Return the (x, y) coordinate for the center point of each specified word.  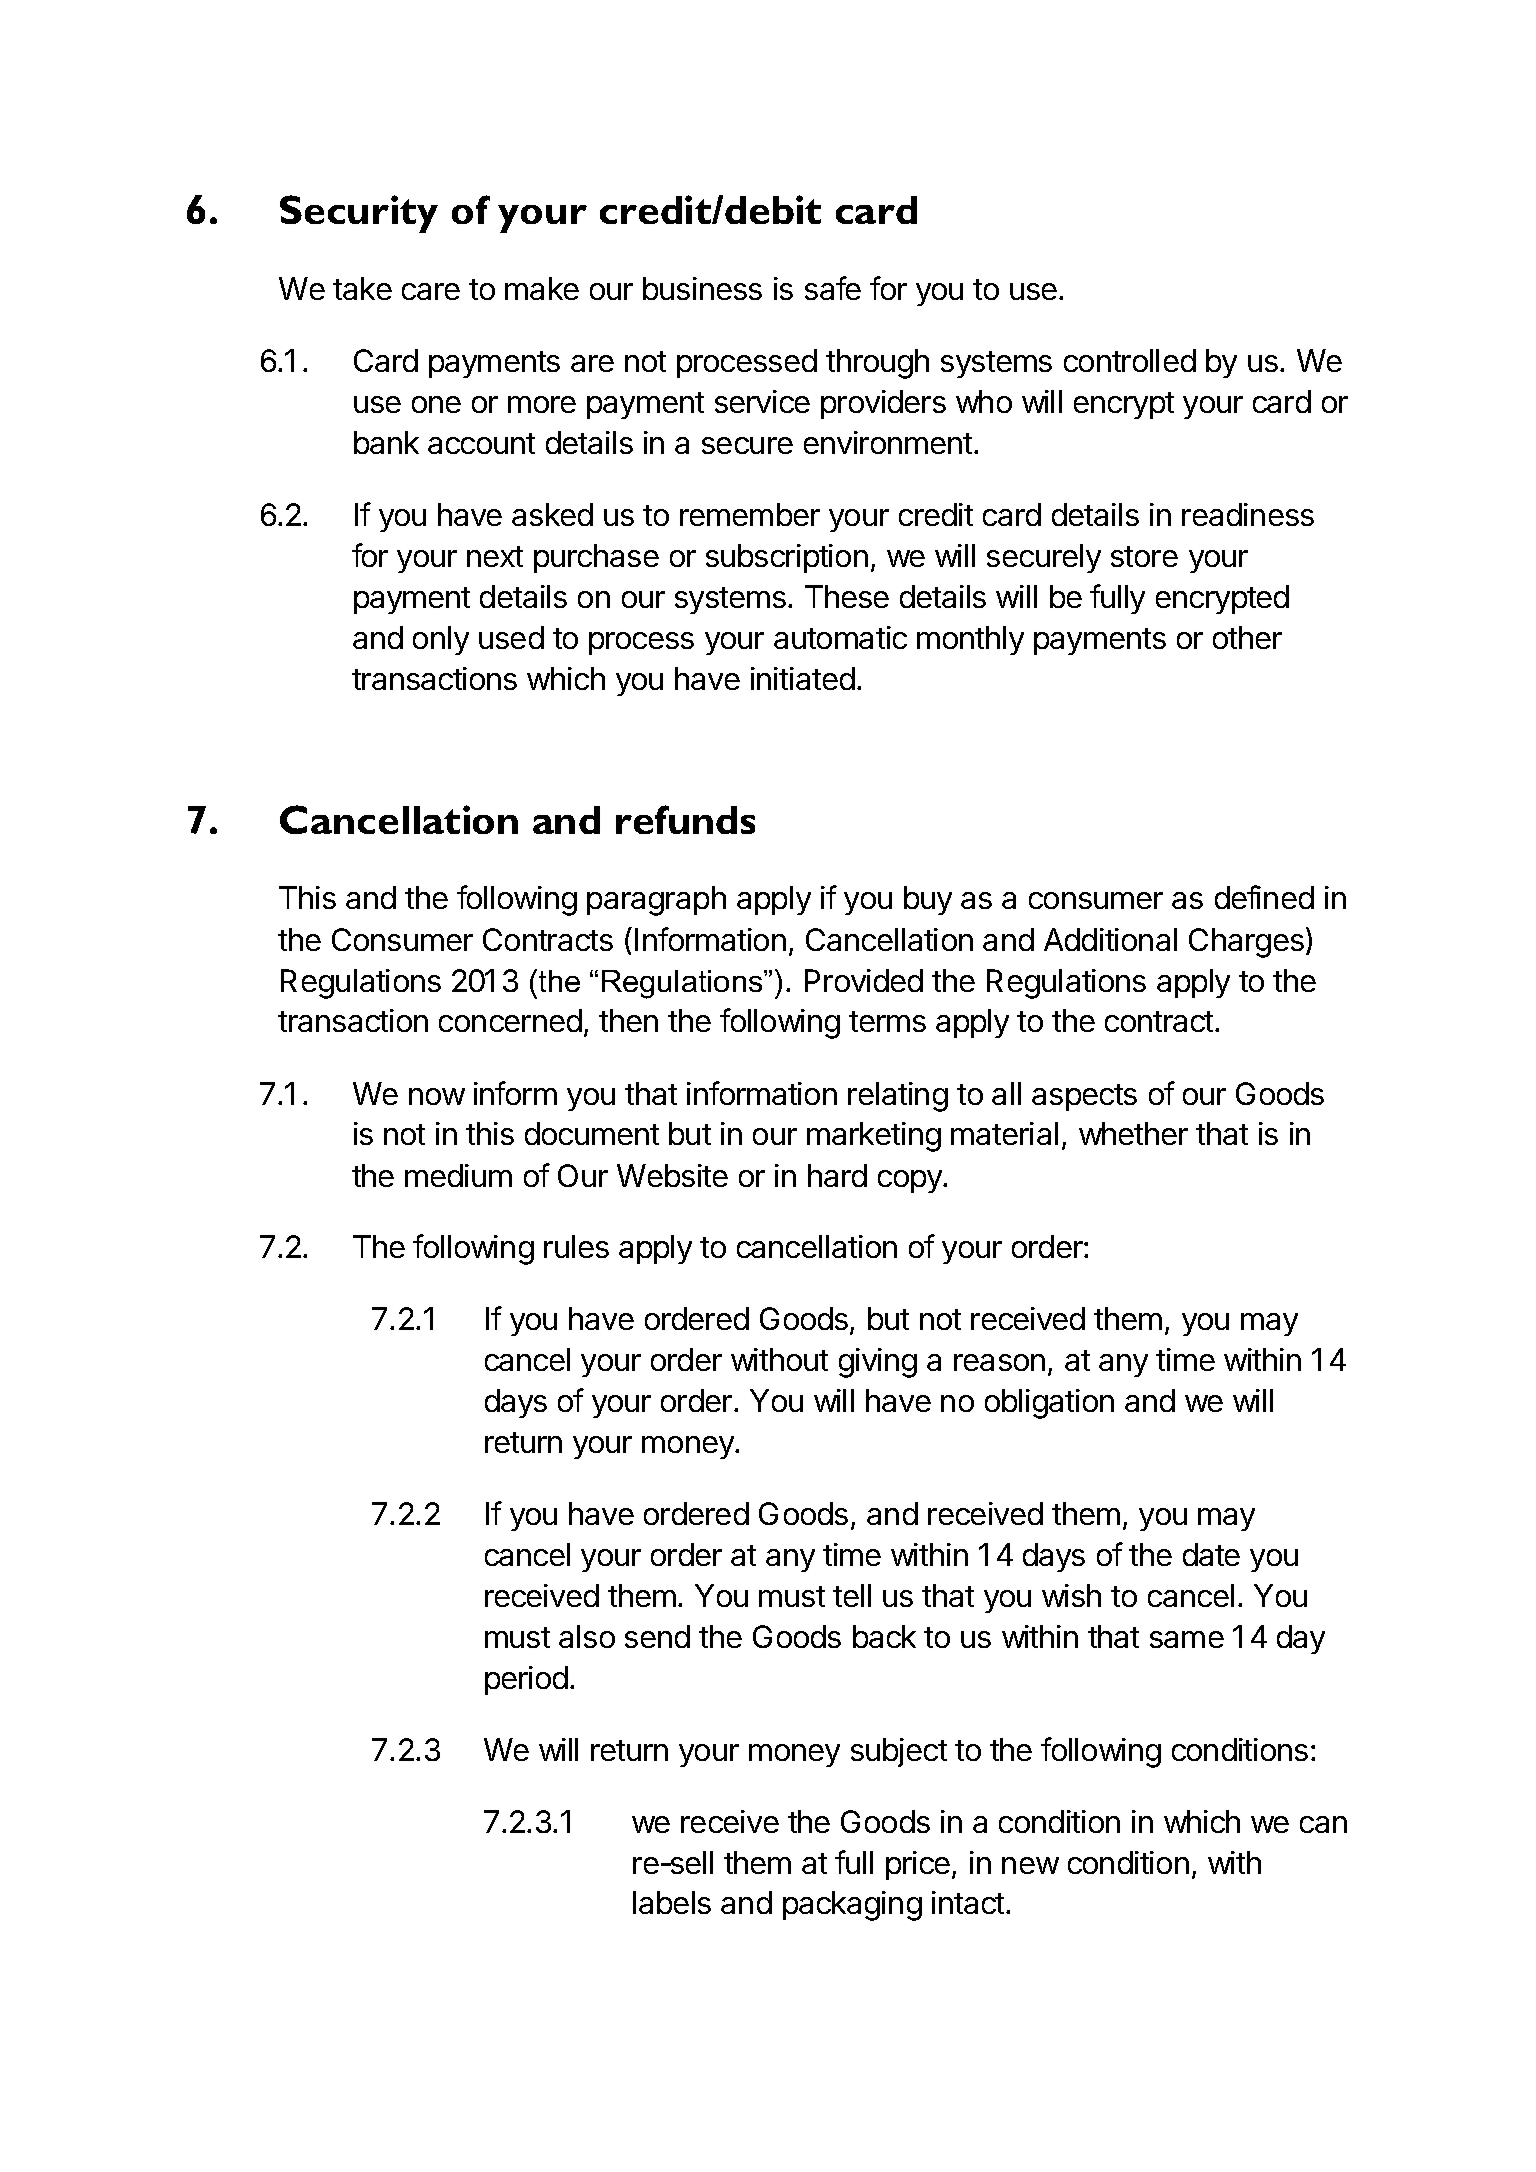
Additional (1110, 939)
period (526, 1680)
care (431, 291)
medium (458, 1175)
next (495, 556)
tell (852, 1595)
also (587, 1636)
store (1144, 556)
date (1211, 1554)
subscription (787, 558)
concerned (510, 1020)
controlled (1130, 360)
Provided (864, 980)
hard (837, 1175)
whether (1133, 1133)
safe (833, 288)
